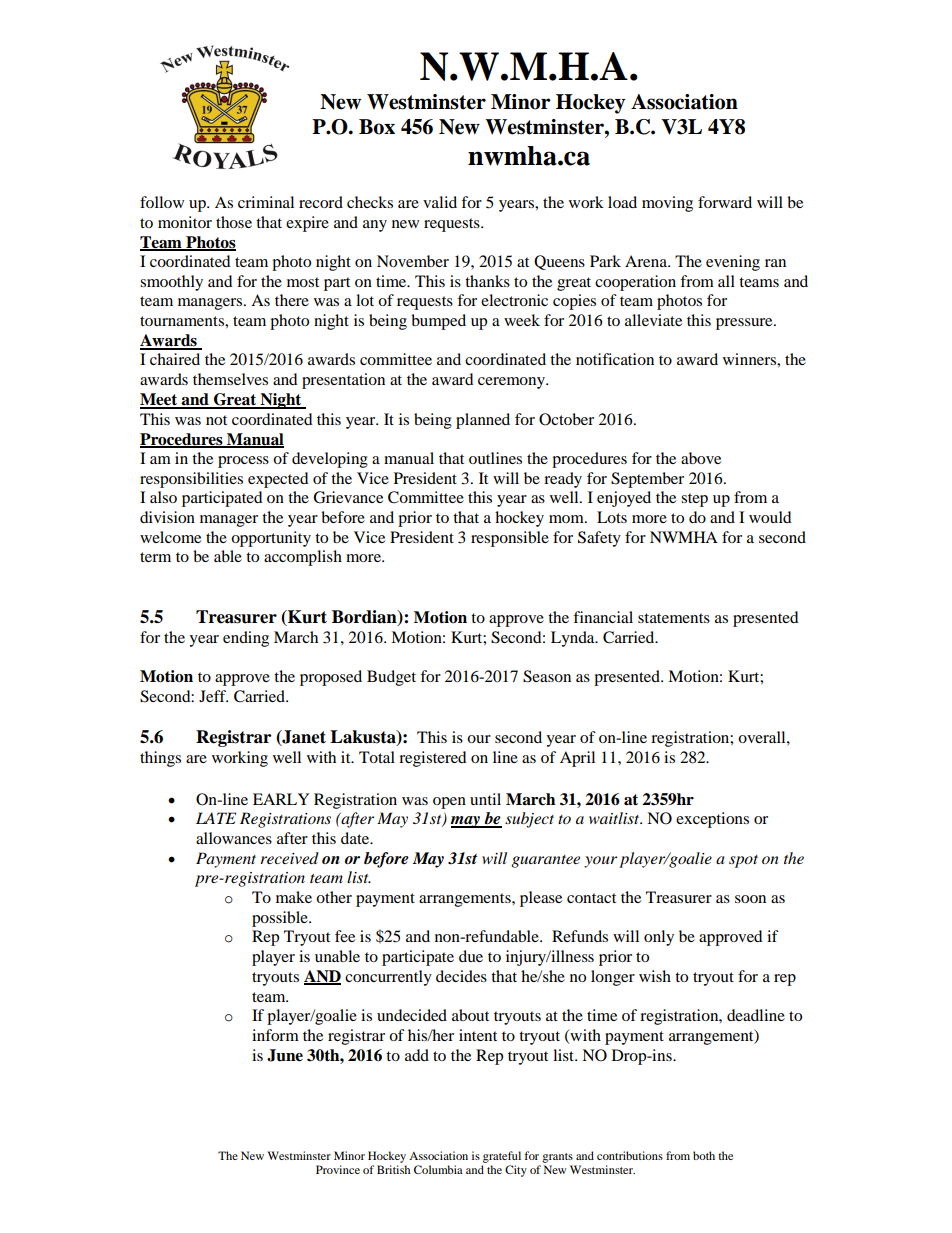  I want to click on forward, so click(725, 202).
